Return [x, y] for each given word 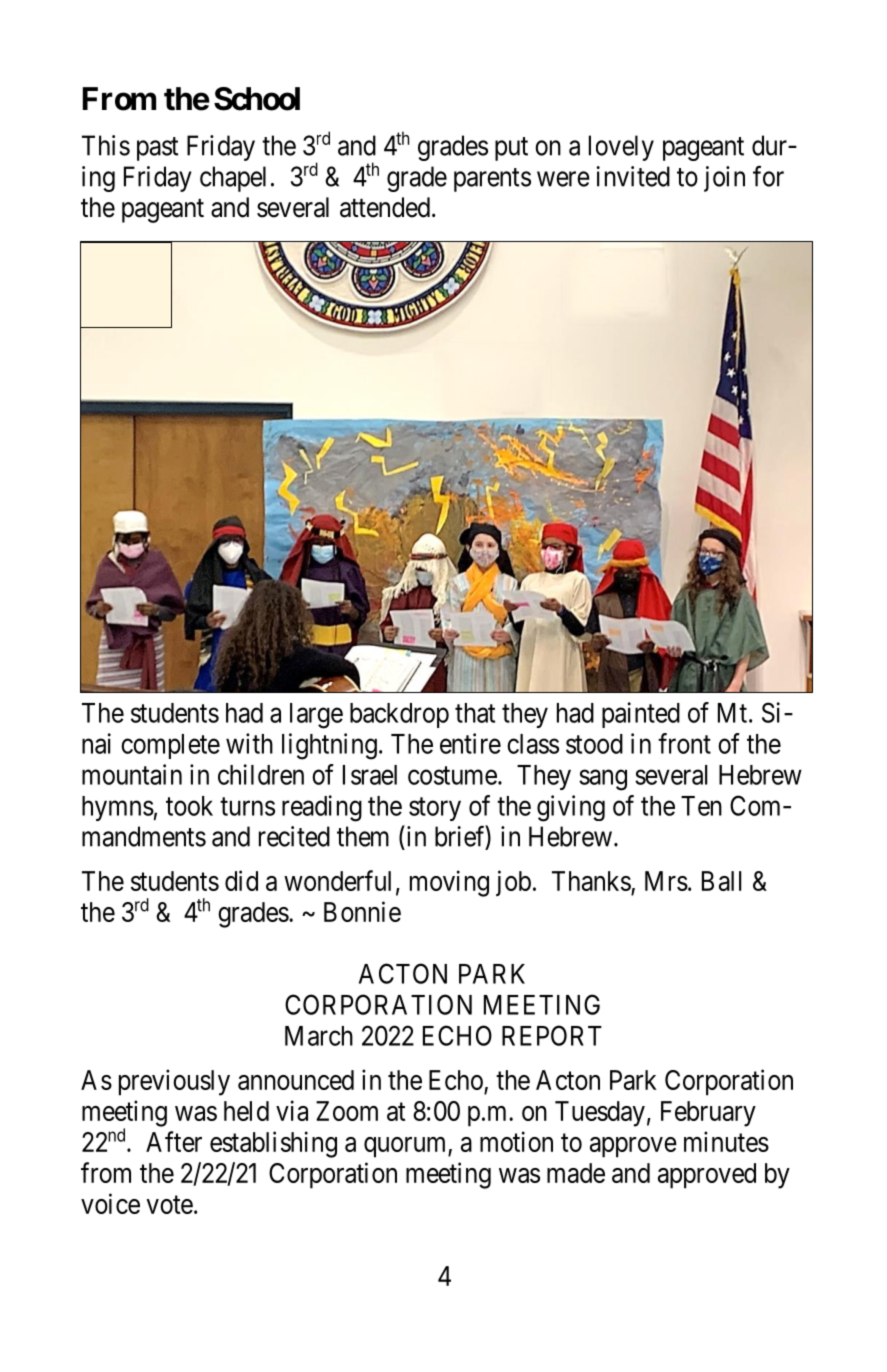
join [724, 179]
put [511, 149]
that [475, 713]
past [157, 149]
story [435, 809]
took [189, 806]
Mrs [666, 881]
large [316, 716]
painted [641, 715]
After [174, 1141]
